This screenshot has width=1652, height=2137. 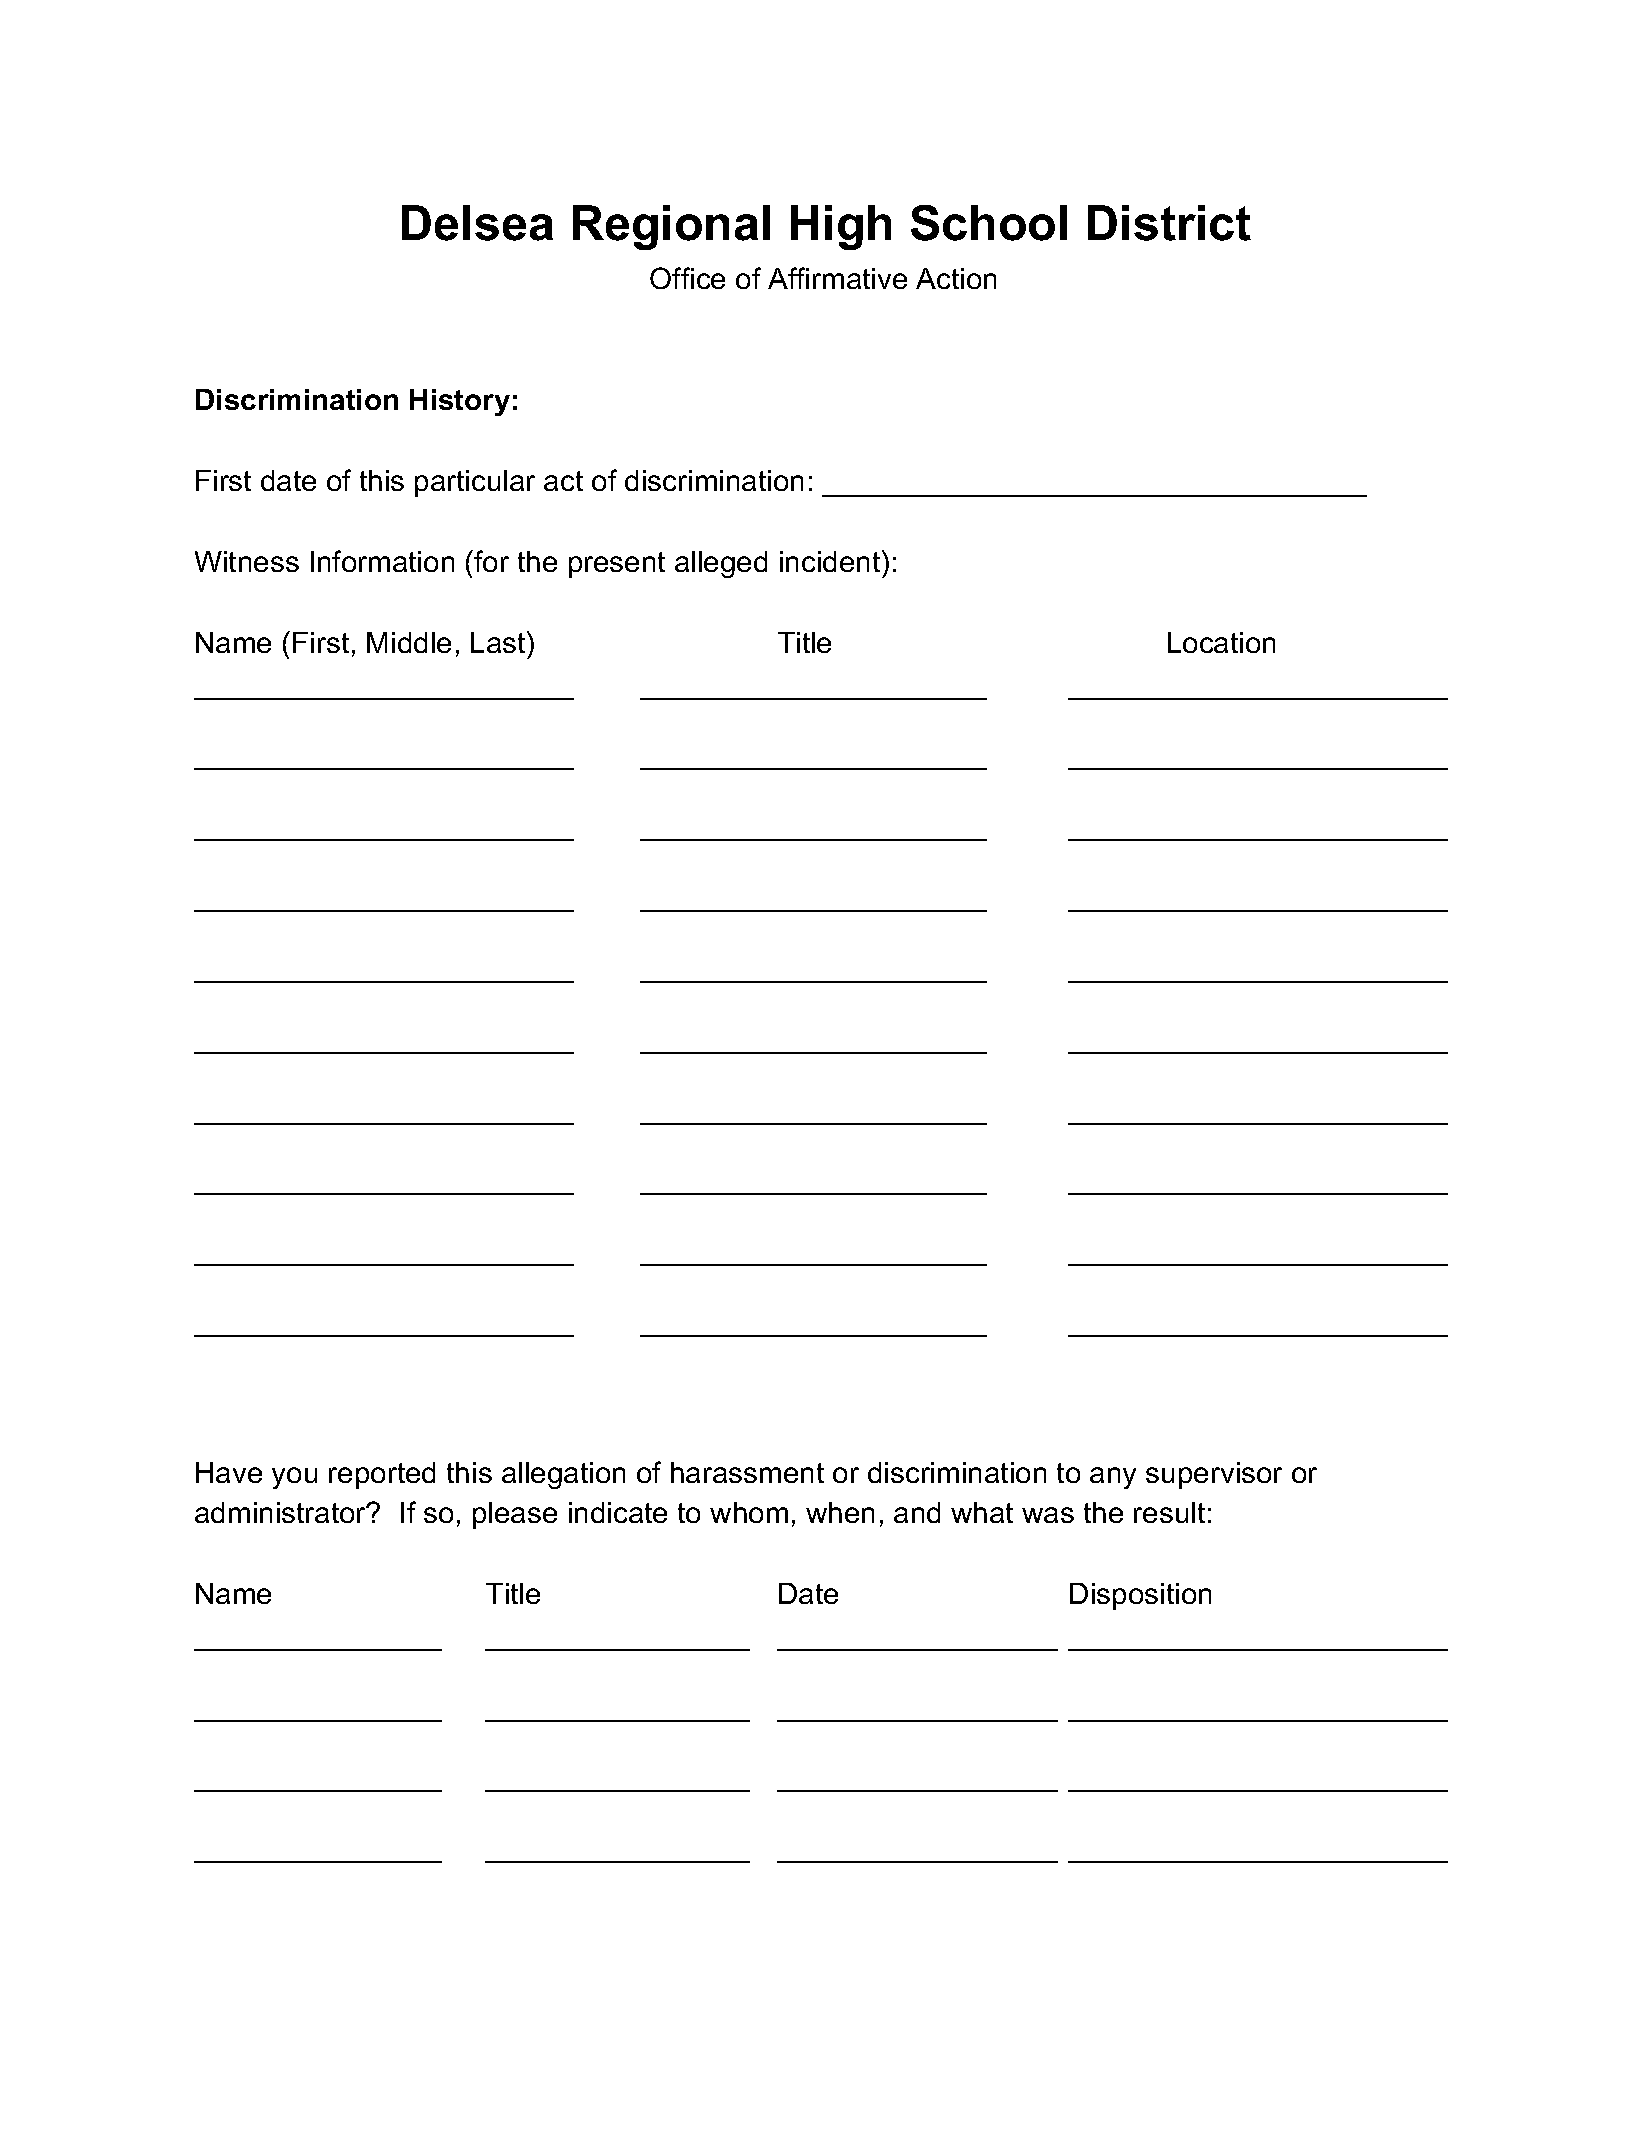 I want to click on Information, so click(x=382, y=561).
